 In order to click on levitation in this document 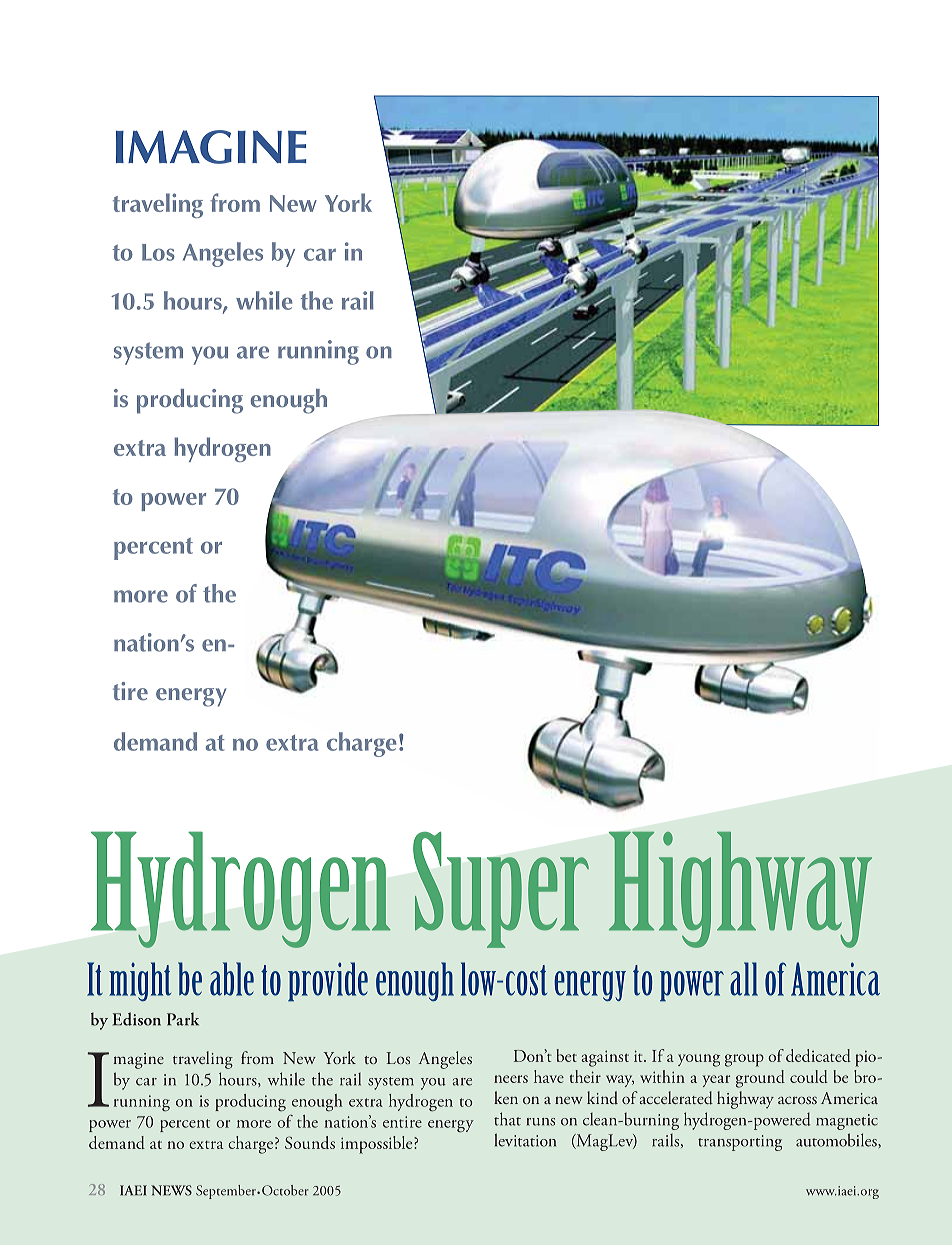, I will do `click(525, 1140)`.
